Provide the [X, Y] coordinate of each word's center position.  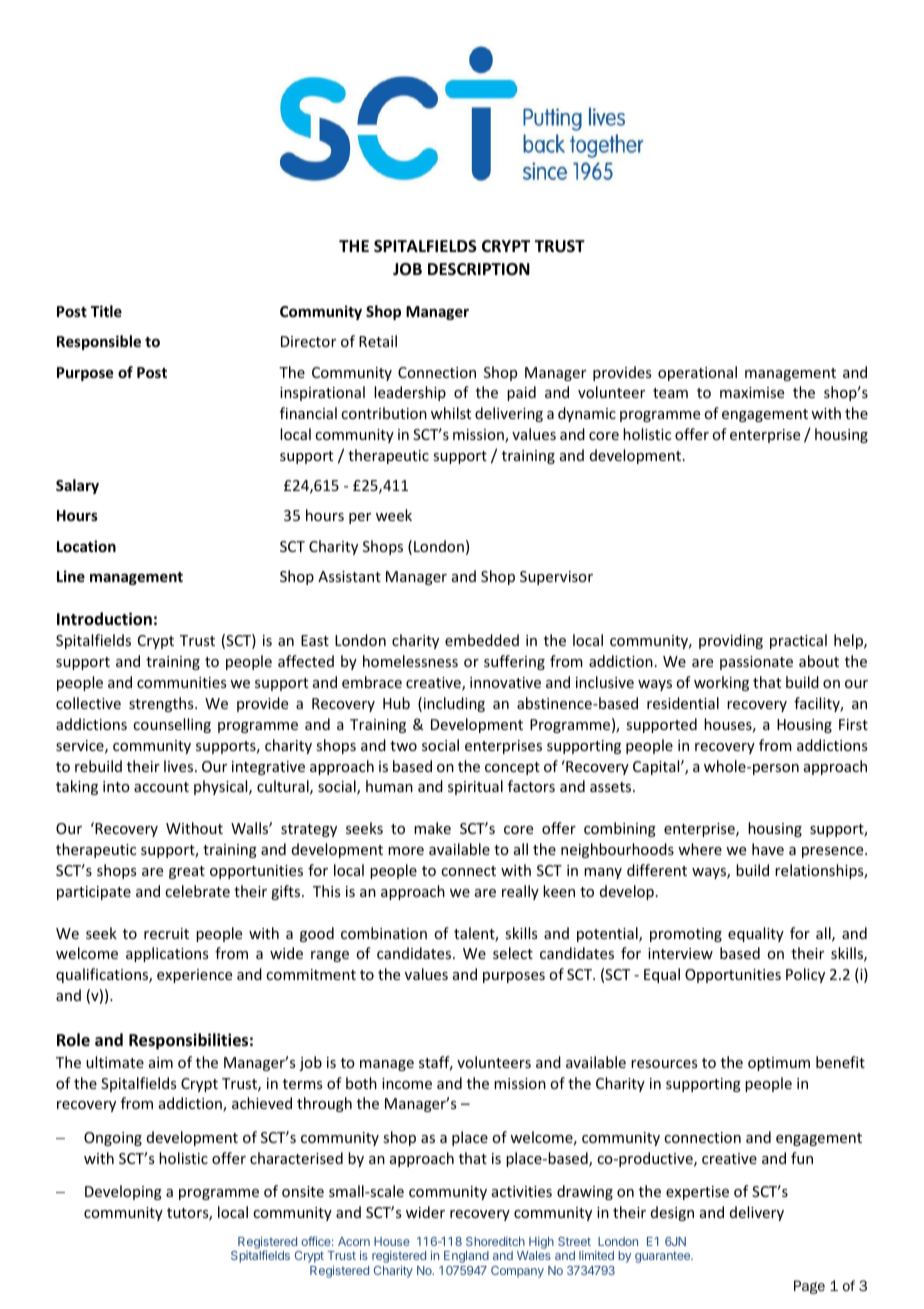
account [161, 787]
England [466, 1257]
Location [86, 546]
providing [731, 641]
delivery [757, 1213]
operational [697, 373]
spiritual [475, 787]
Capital [657, 767]
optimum [779, 1064]
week [394, 515]
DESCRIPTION [479, 269]
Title [106, 311]
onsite [303, 1191]
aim [161, 1062]
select [513, 953]
